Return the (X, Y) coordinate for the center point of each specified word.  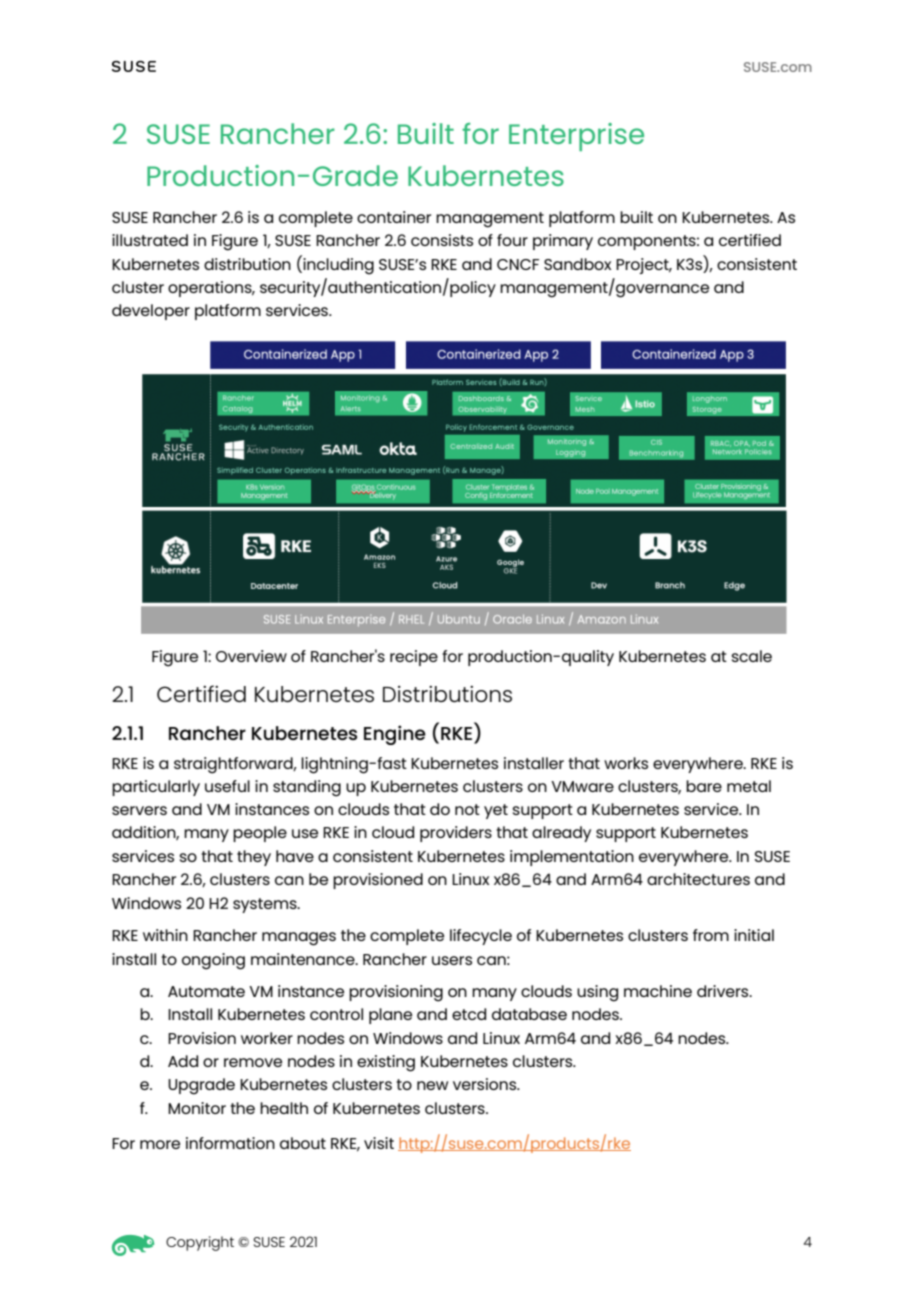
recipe (414, 658)
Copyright (200, 1243)
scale (752, 656)
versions (486, 1084)
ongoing (213, 961)
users (452, 960)
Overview (251, 656)
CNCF (518, 264)
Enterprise (576, 137)
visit (379, 1143)
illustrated (150, 240)
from (711, 935)
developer (151, 312)
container (394, 217)
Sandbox (577, 264)
